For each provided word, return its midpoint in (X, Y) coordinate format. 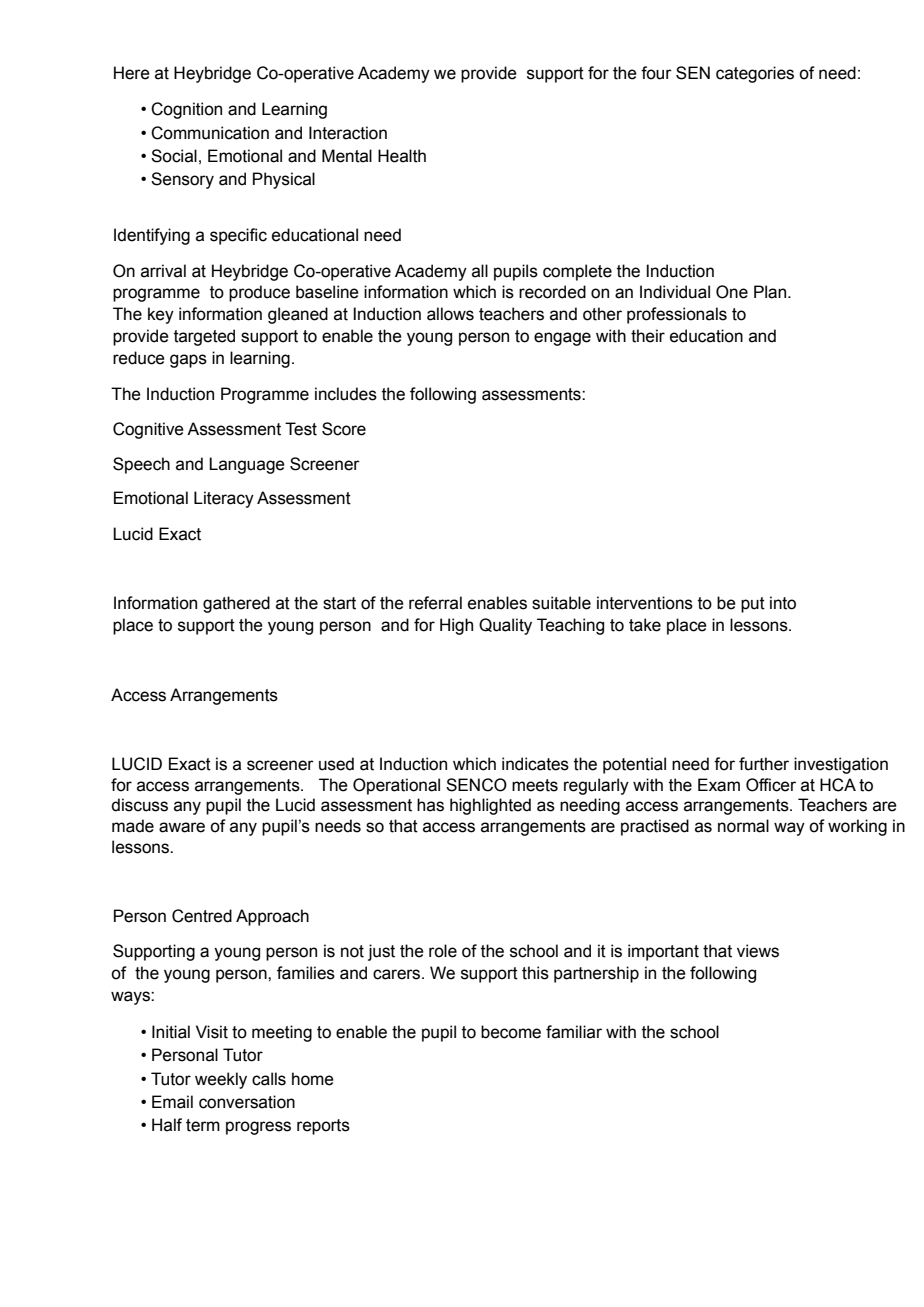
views (758, 951)
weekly (221, 1080)
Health (402, 156)
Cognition (186, 110)
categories (755, 74)
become (511, 1032)
